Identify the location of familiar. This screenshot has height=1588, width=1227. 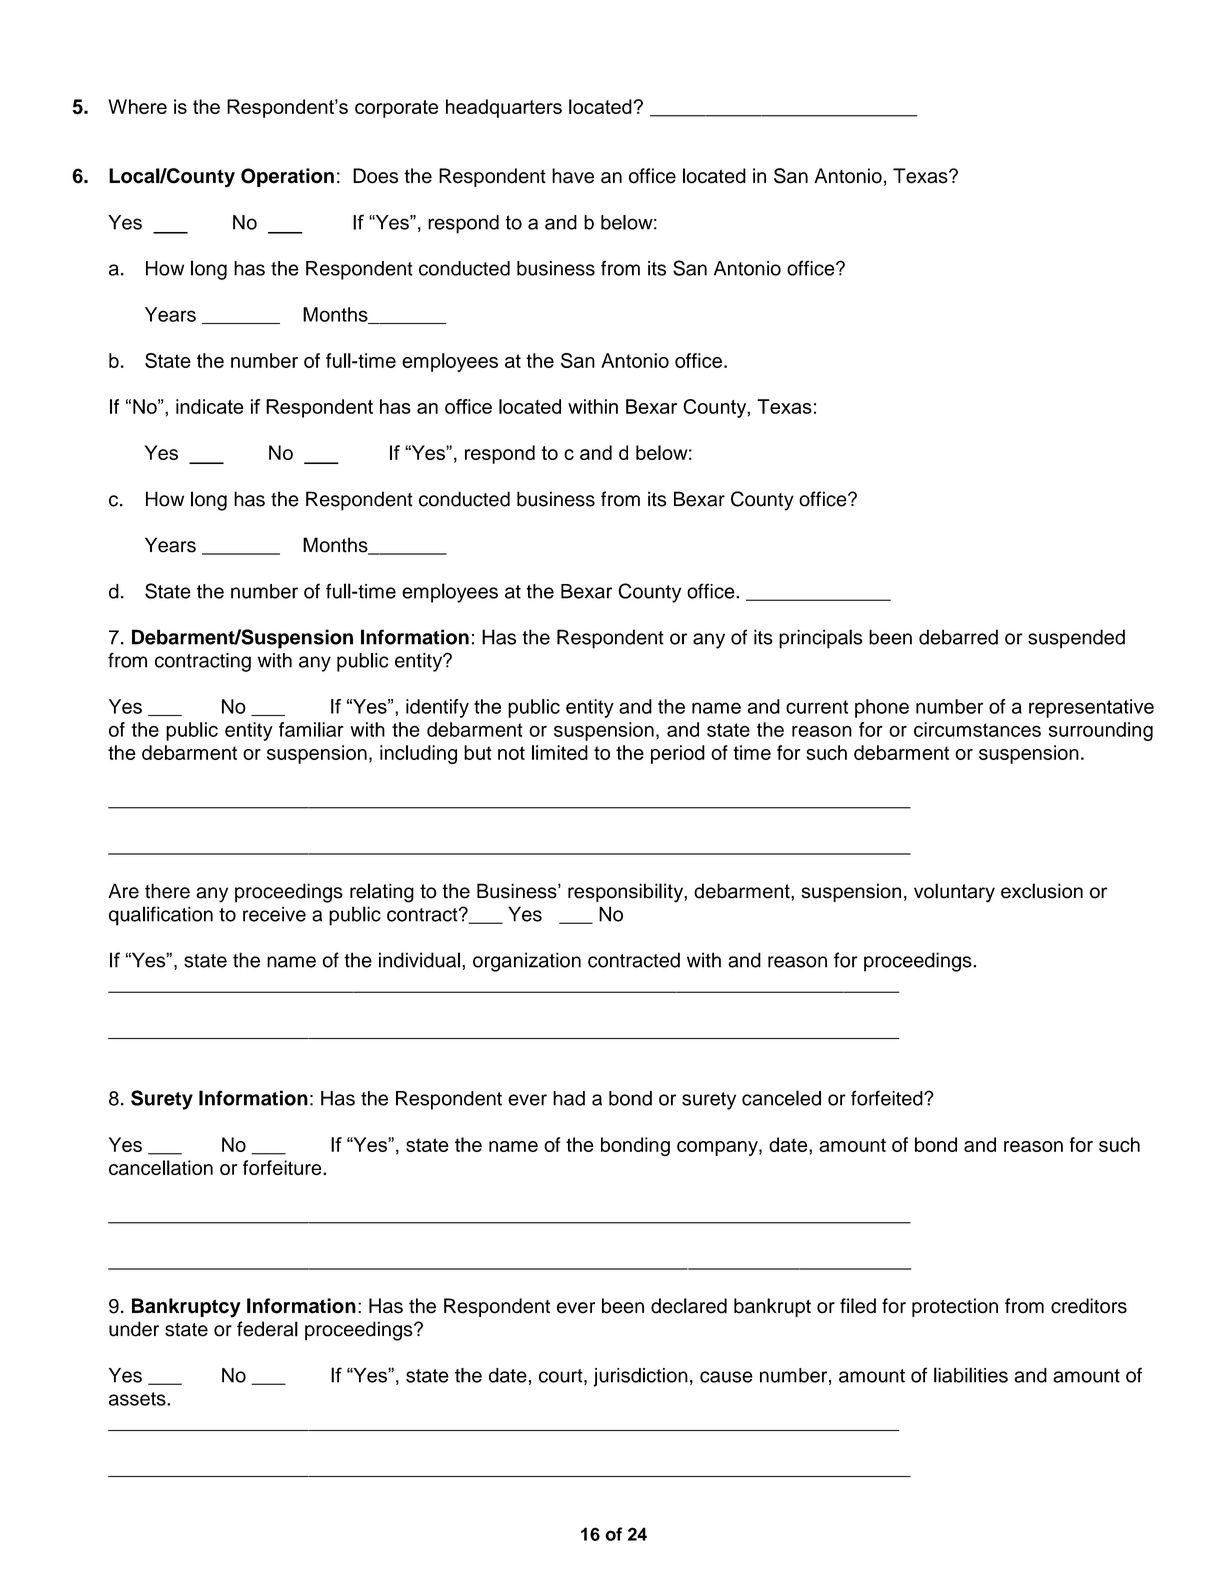
(311, 729).
